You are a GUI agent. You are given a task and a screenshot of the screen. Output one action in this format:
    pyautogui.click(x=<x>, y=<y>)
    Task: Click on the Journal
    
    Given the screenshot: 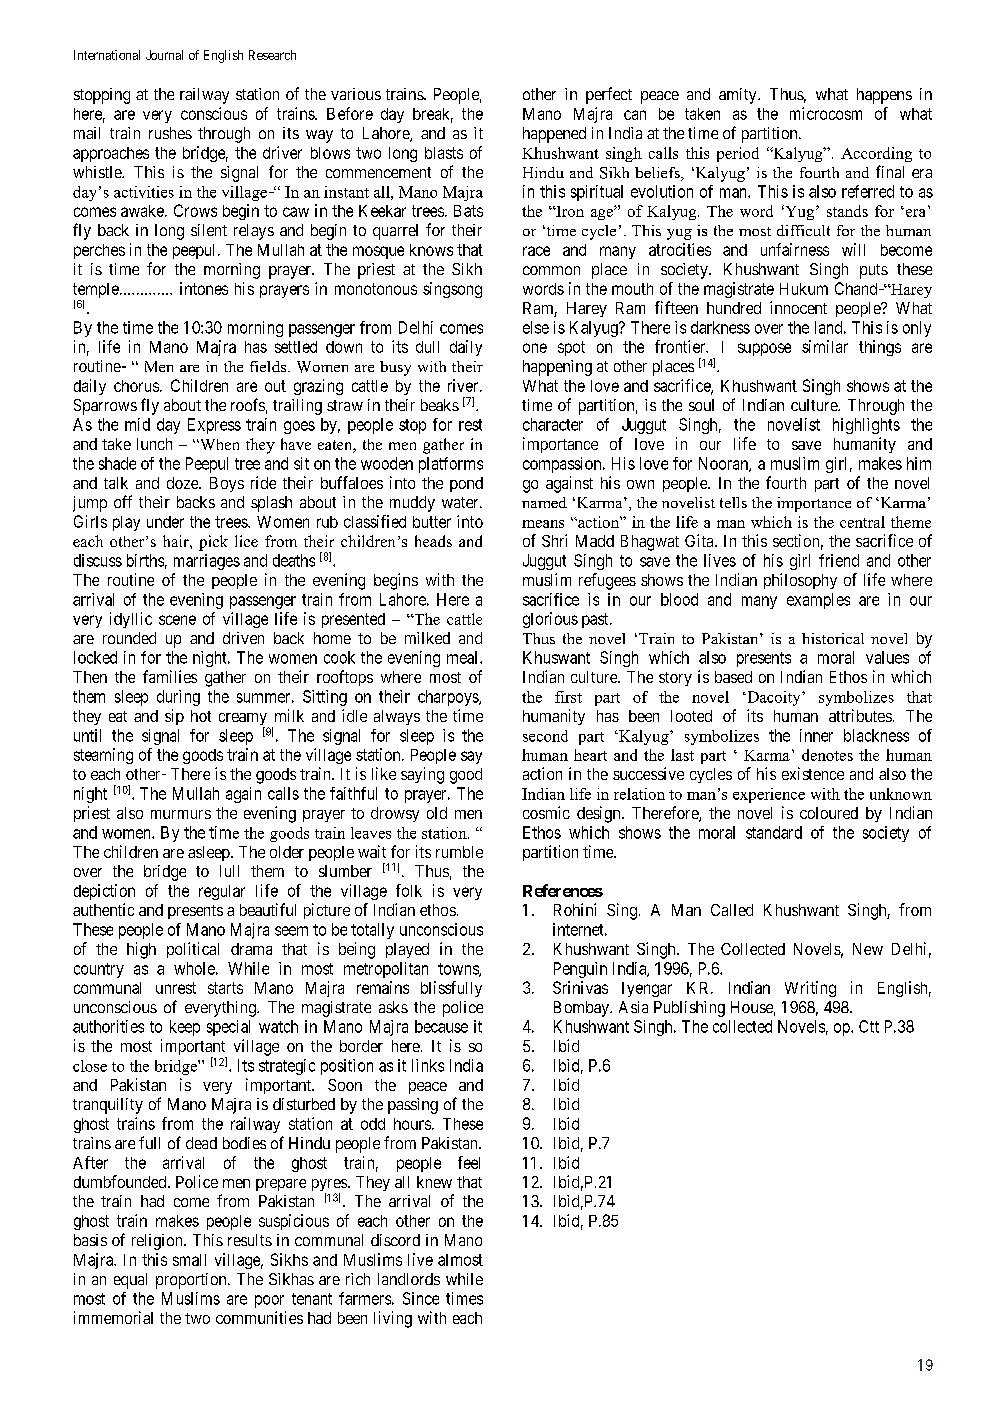 What is the action you would take?
    pyautogui.click(x=164, y=55)
